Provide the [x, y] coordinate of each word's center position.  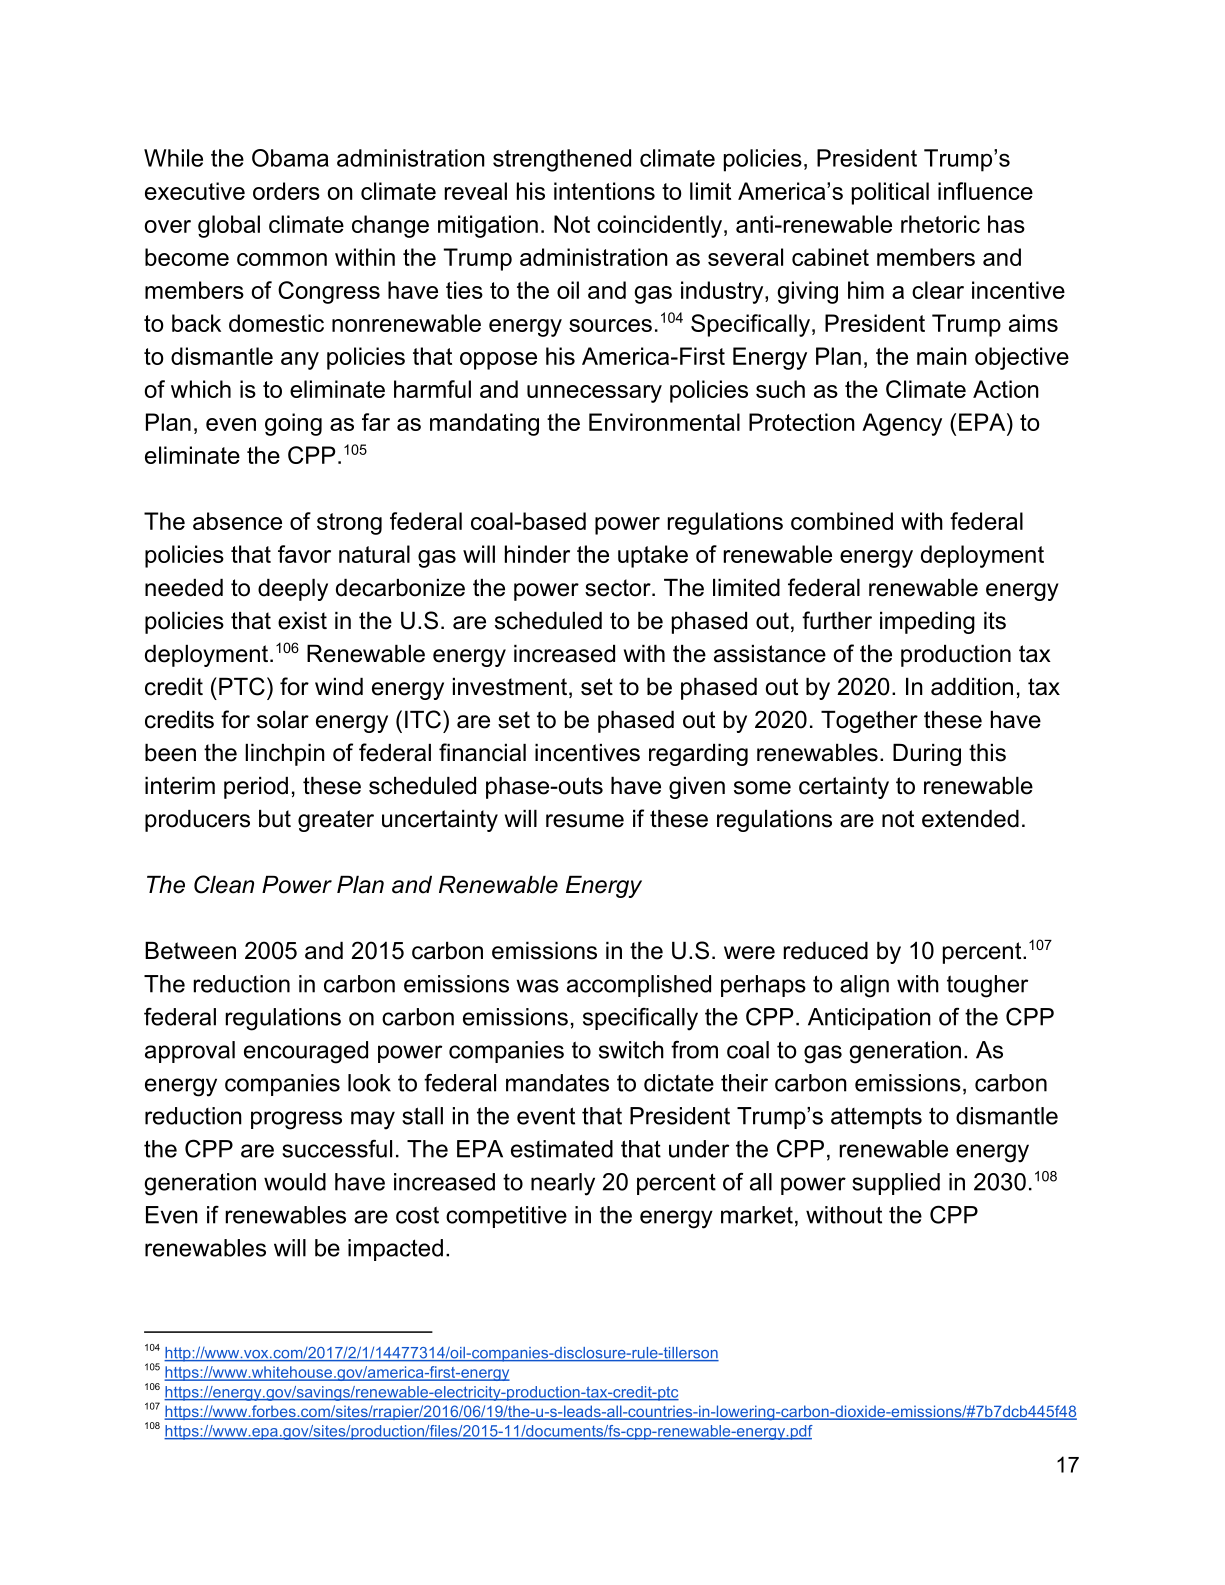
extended [970, 819]
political [890, 193]
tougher [987, 986]
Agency [902, 424]
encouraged [306, 1052]
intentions [604, 191]
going [293, 424]
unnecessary [594, 394]
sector [619, 588]
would [295, 1182]
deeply [293, 590]
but [275, 819]
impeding [927, 623]
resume [585, 821]
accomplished [639, 986]
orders [286, 191]
